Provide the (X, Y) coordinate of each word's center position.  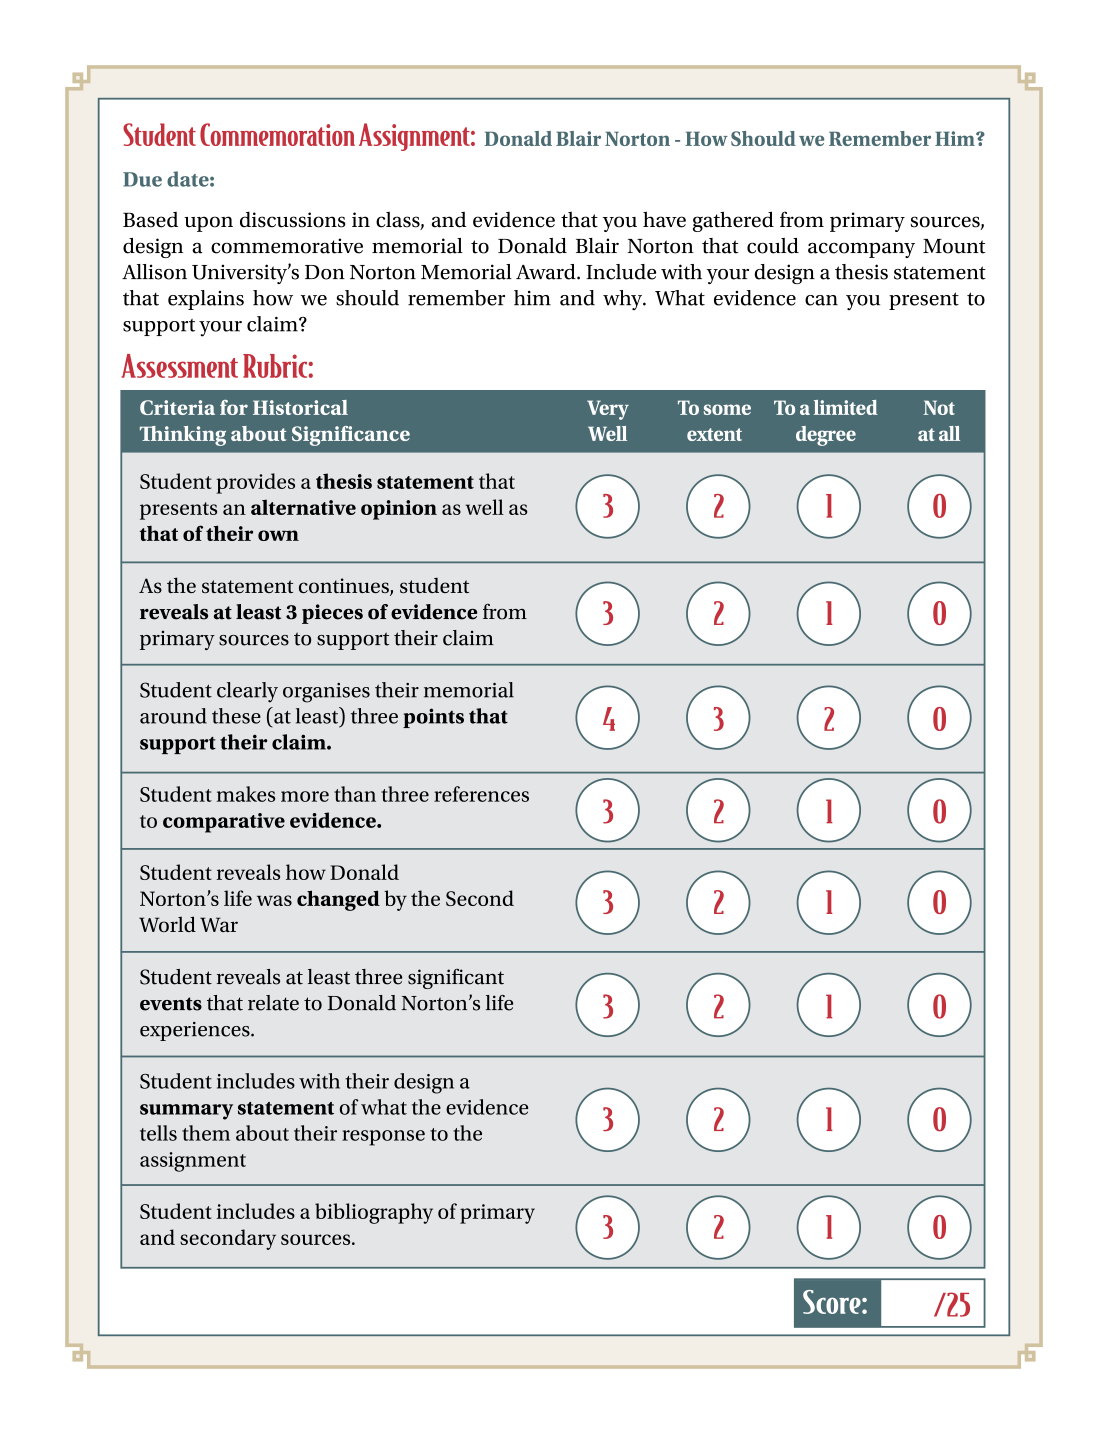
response (383, 1138)
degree (826, 436)
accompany (861, 250)
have (664, 219)
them (206, 1133)
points (433, 718)
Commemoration (277, 134)
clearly (247, 692)
